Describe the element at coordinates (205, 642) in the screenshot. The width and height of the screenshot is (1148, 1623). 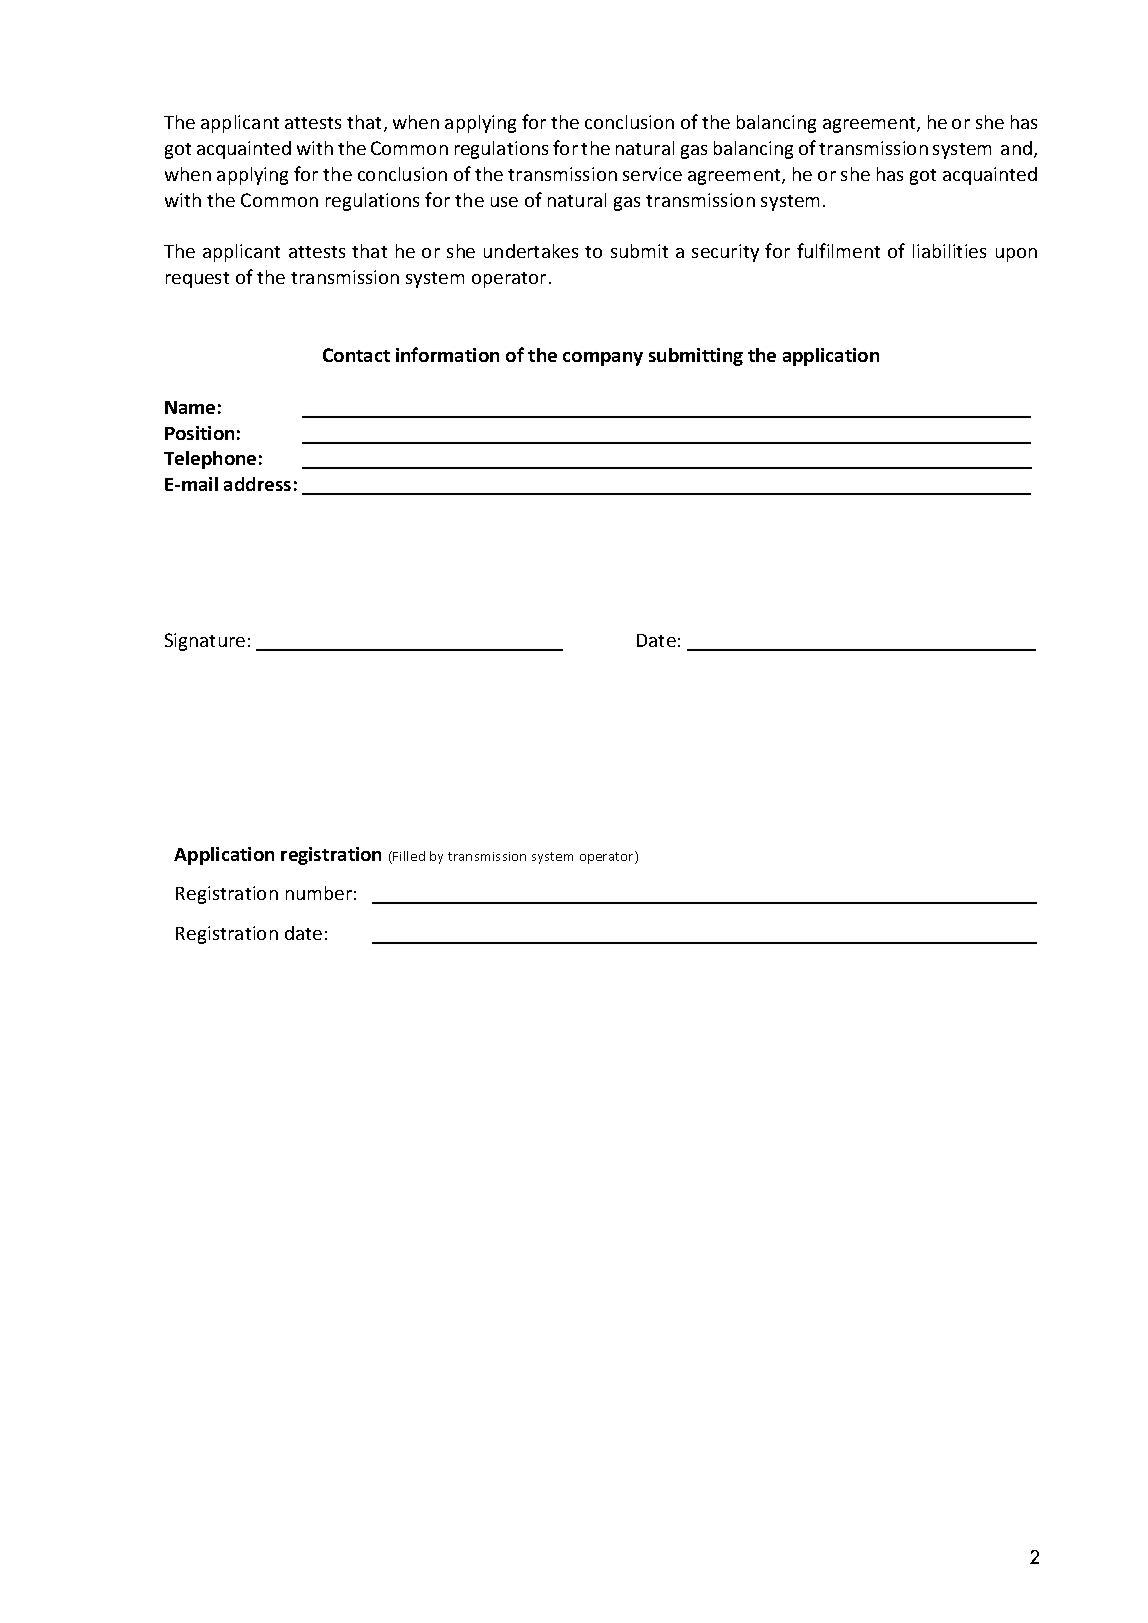
I see `Signature` at that location.
